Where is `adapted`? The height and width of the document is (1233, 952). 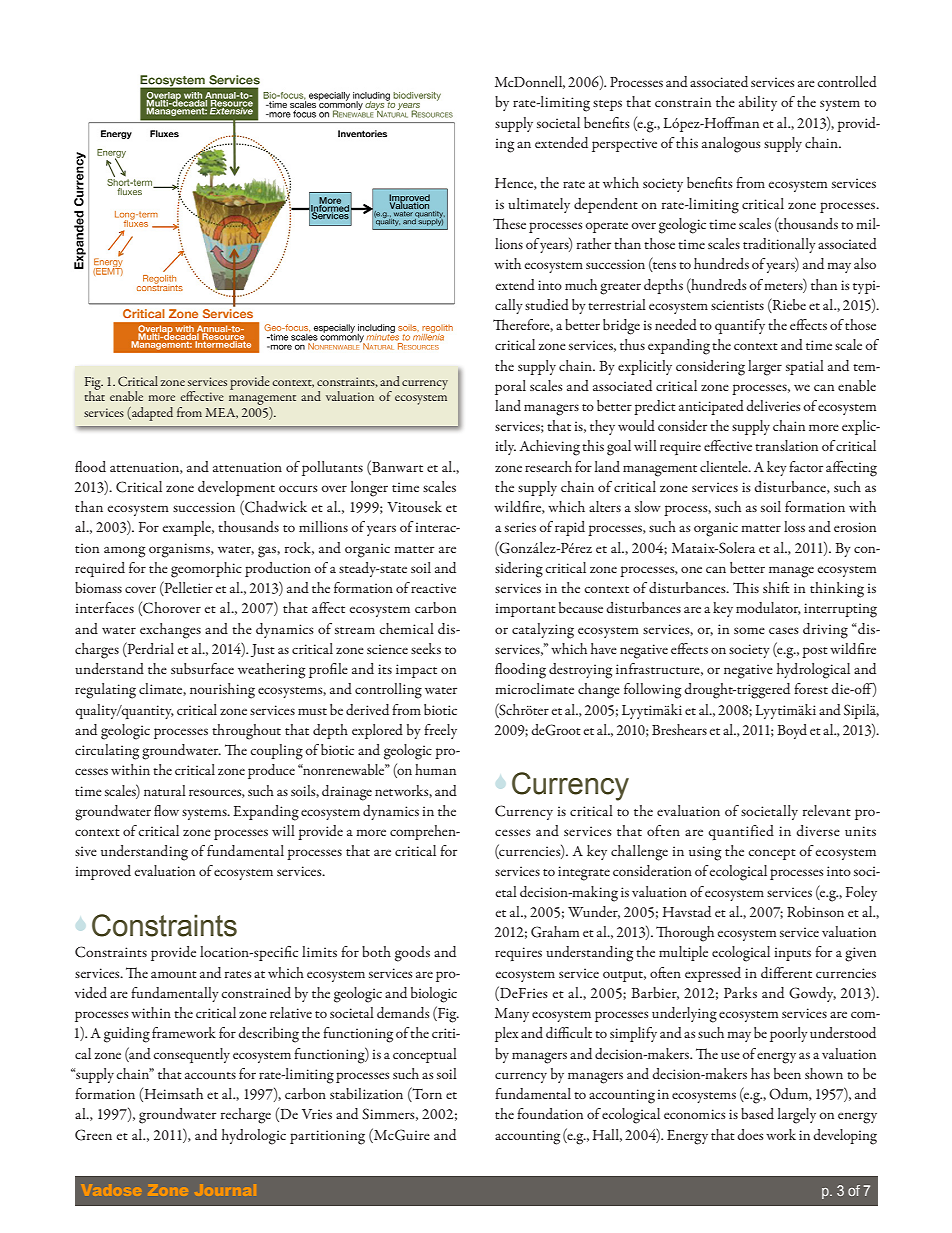
adapted is located at coordinates (151, 414).
